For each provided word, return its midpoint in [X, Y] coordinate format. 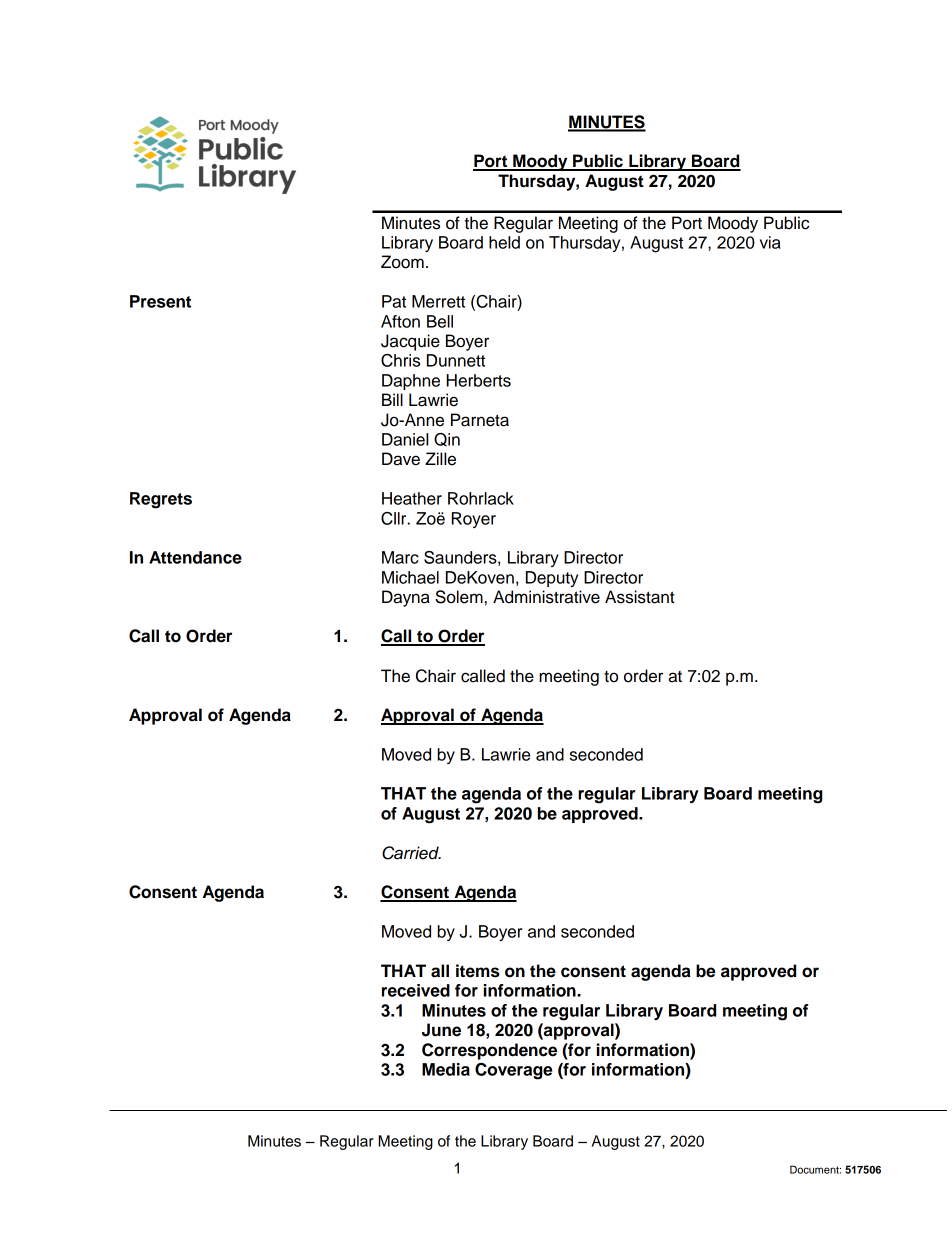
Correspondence [489, 1051]
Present [160, 301]
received [416, 990]
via [770, 242]
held [504, 242]
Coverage [513, 1071]
